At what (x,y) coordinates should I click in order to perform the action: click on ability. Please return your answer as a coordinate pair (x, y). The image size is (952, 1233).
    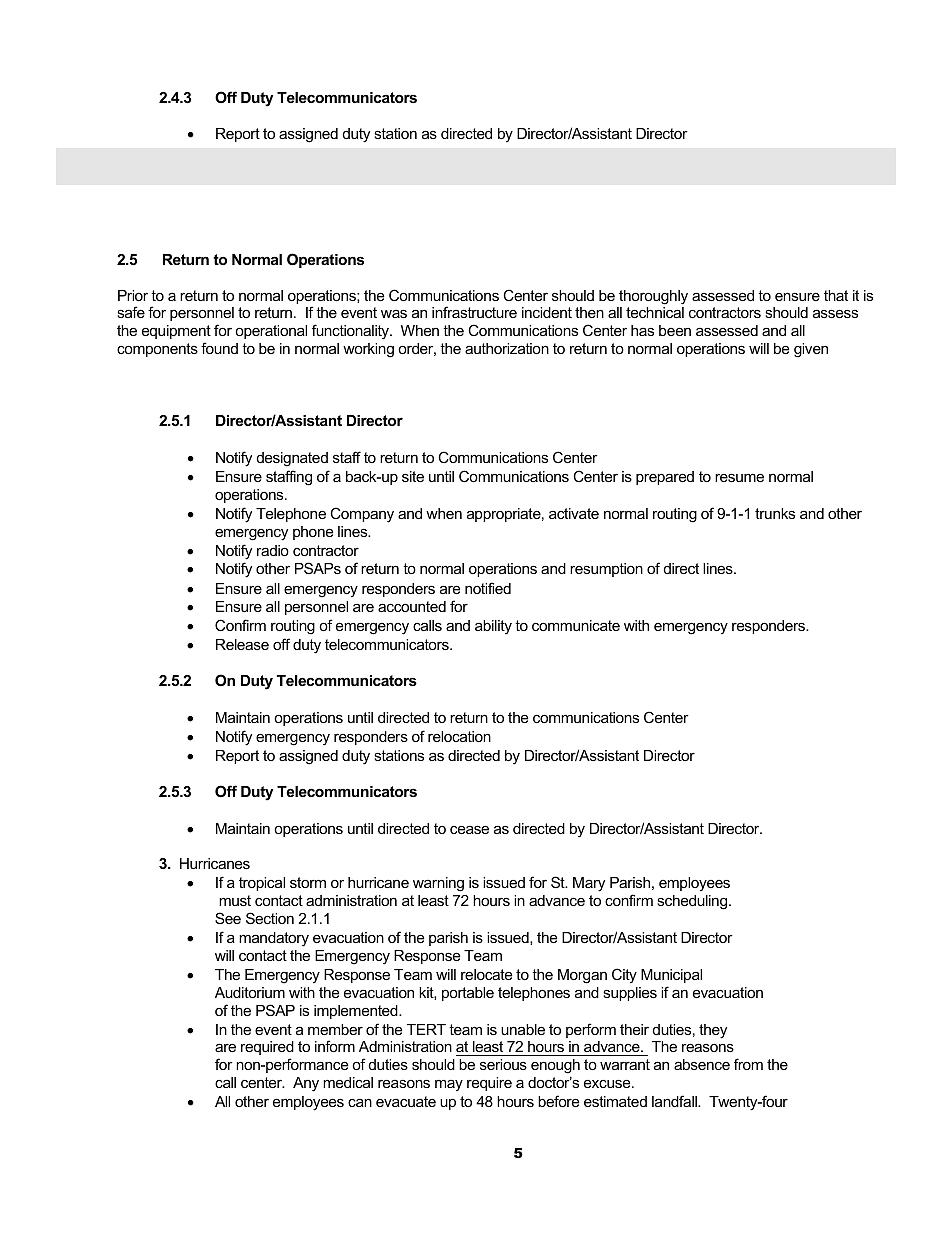
    Looking at the image, I should click on (493, 627).
